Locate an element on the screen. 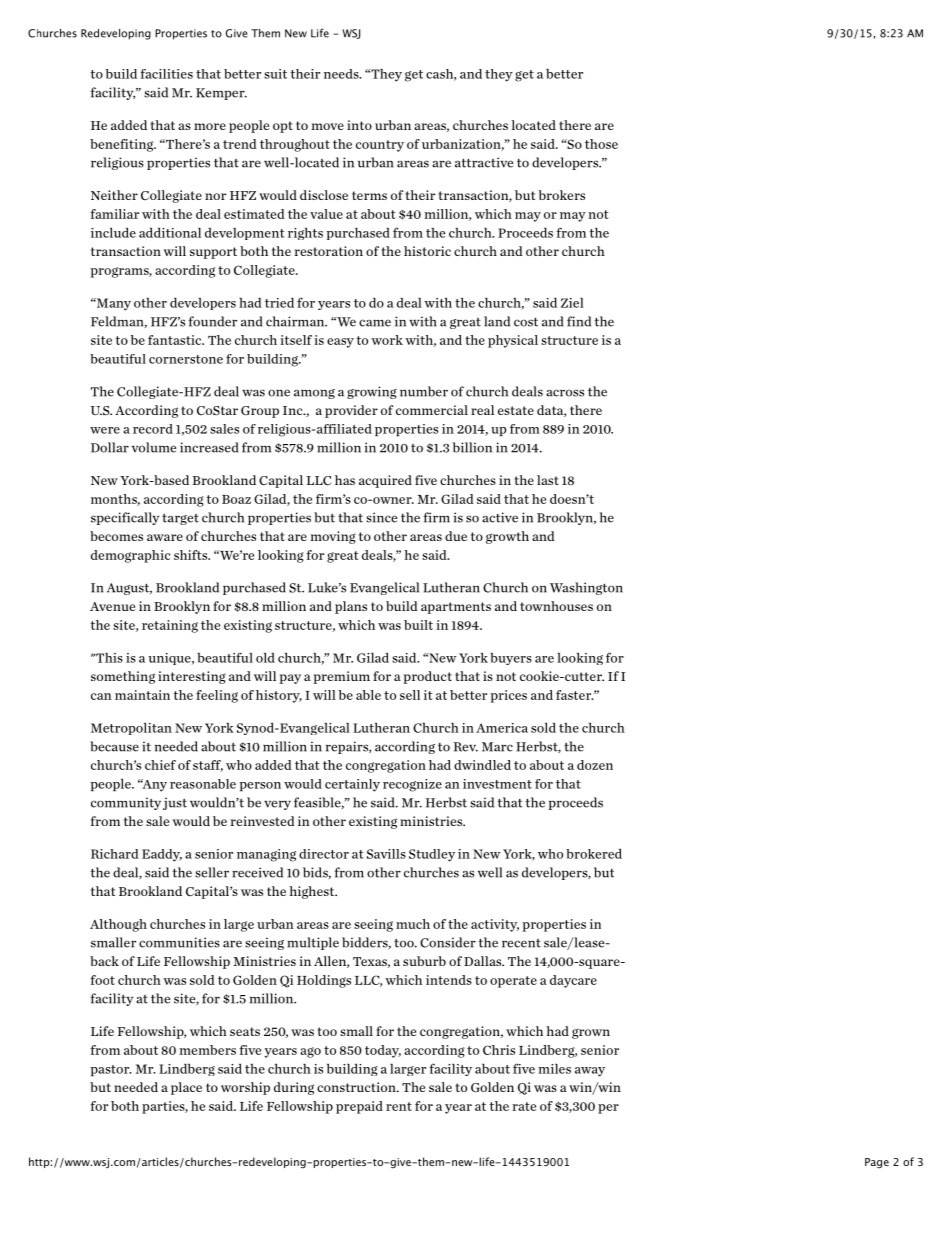  apartments is located at coordinates (456, 608).
